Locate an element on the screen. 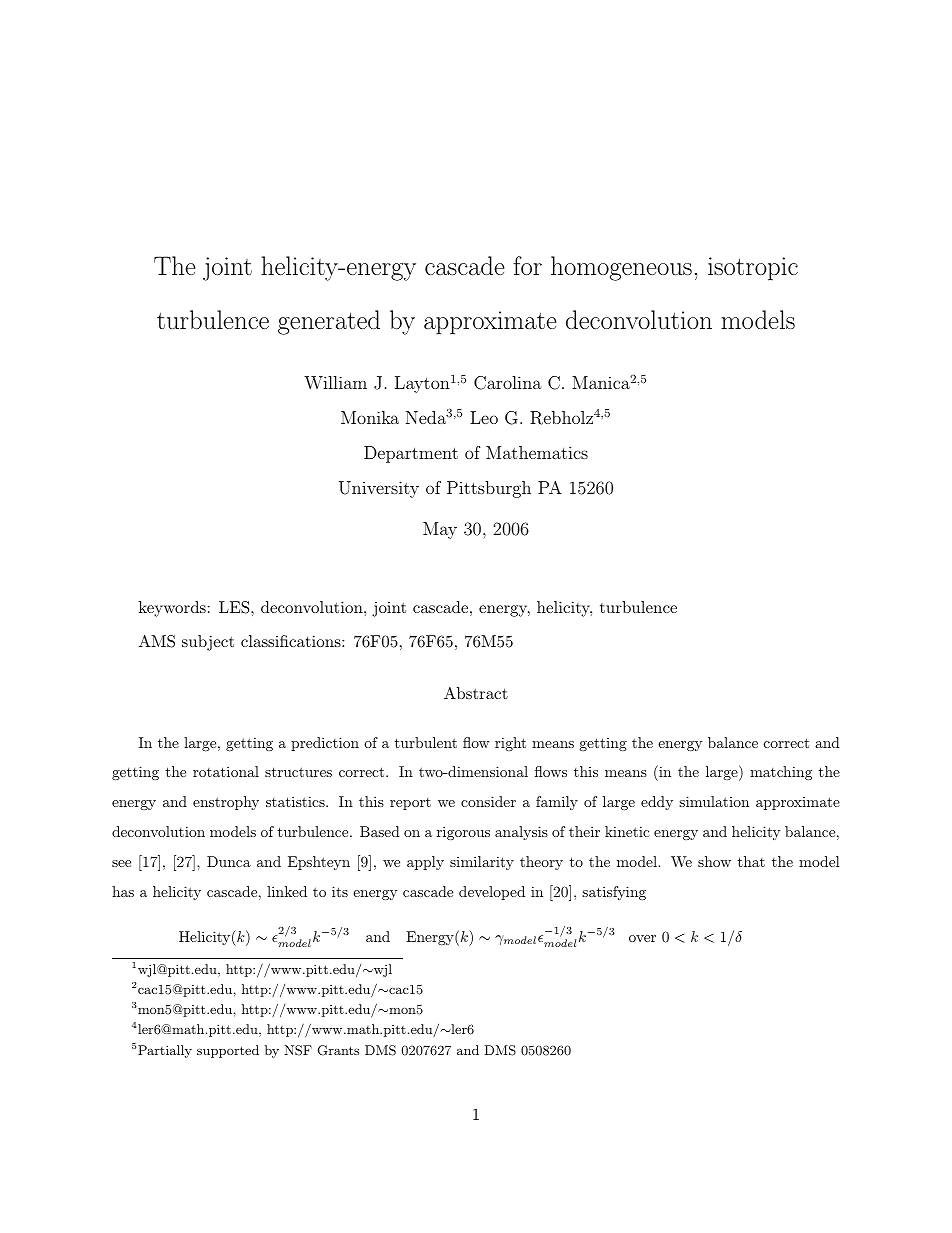 The height and width of the screenshot is (1233, 952). subject is located at coordinates (208, 643).
